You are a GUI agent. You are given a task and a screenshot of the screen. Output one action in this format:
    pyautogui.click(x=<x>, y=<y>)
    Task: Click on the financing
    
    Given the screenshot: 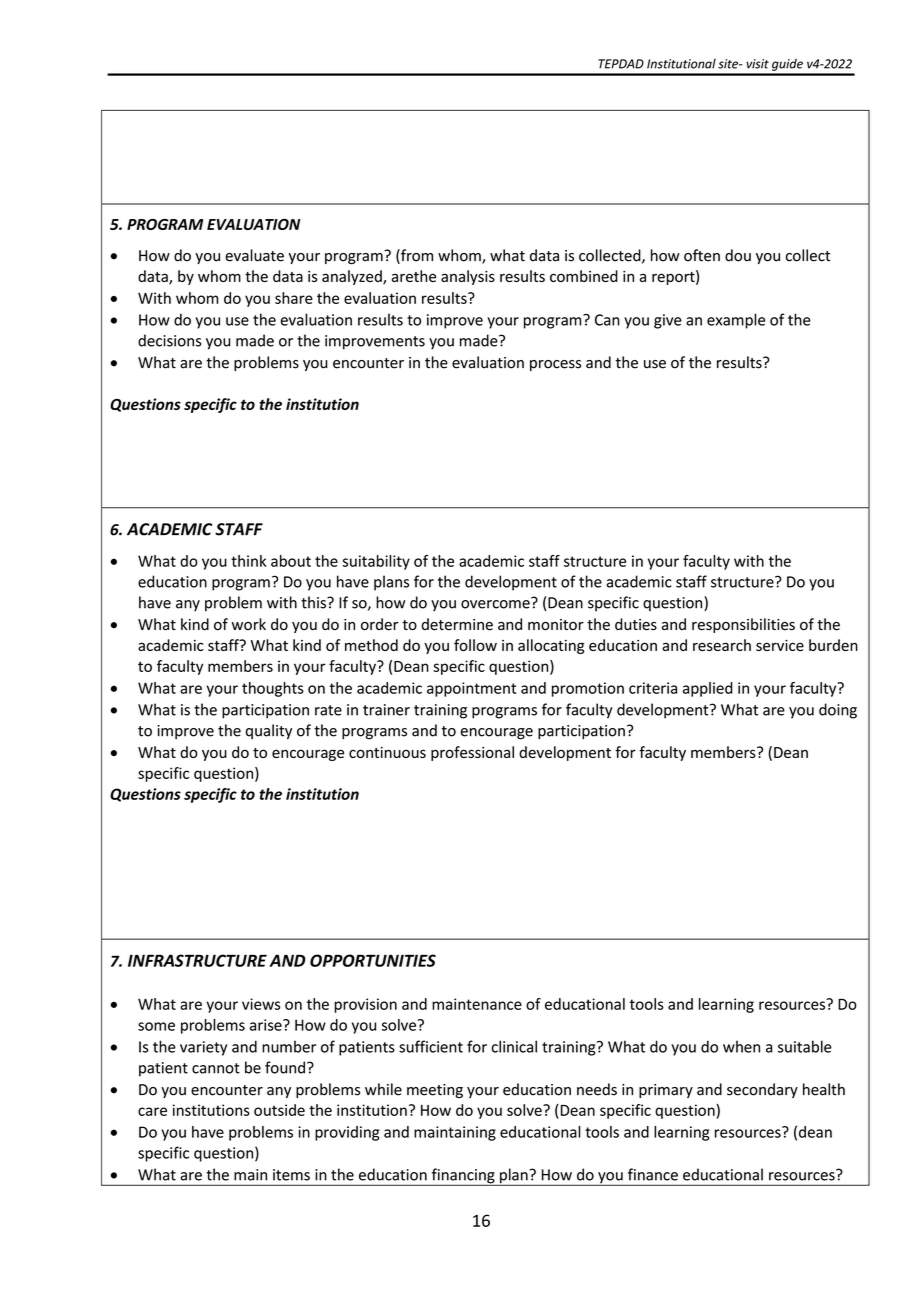 What is the action you would take?
    pyautogui.click(x=463, y=1177)
